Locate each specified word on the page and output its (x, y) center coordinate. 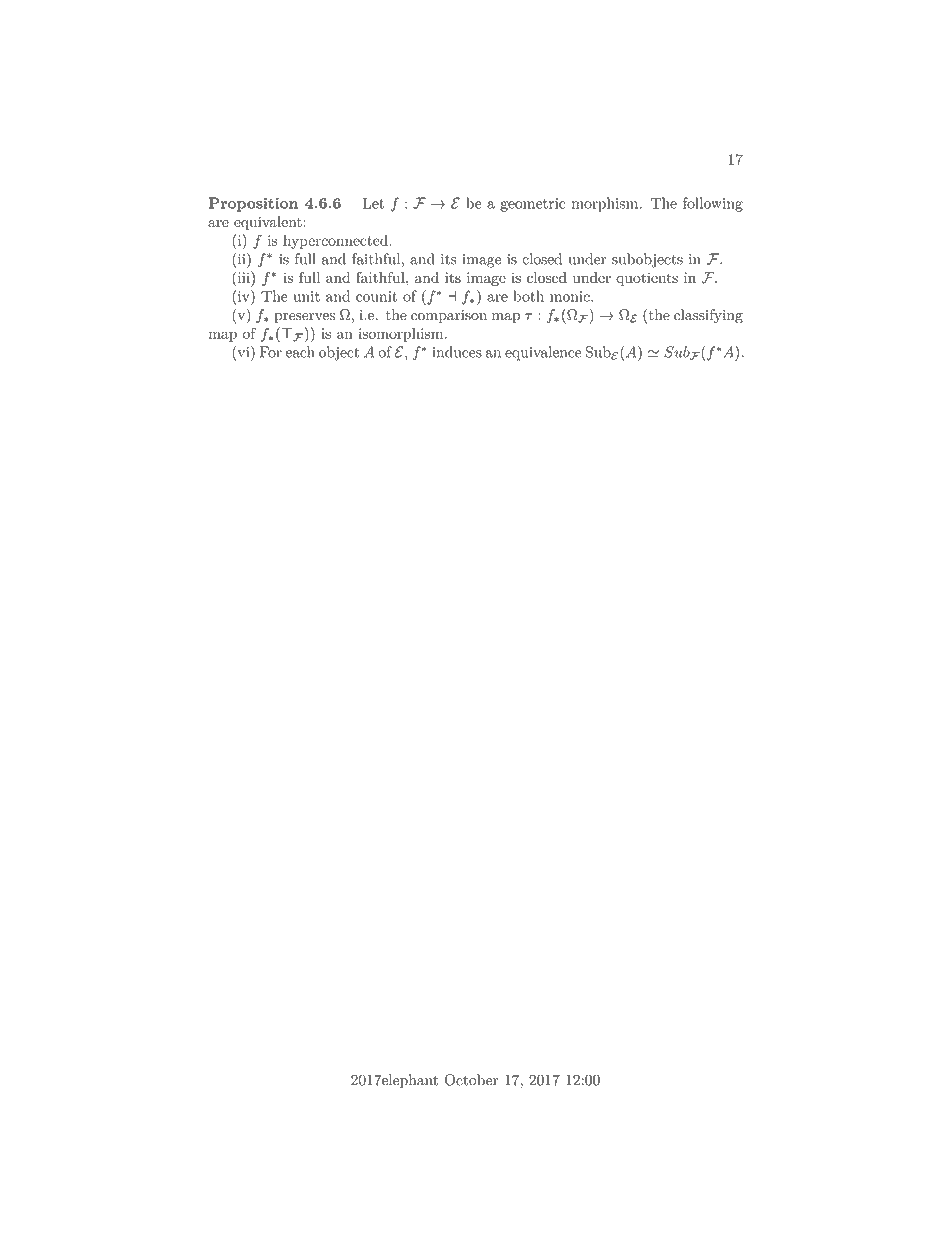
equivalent (268, 223)
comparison (449, 316)
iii (243, 277)
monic (571, 296)
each (300, 352)
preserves (304, 318)
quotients (647, 279)
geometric (532, 205)
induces (457, 352)
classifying (708, 316)
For (271, 352)
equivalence (543, 353)
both (529, 296)
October (472, 1080)
